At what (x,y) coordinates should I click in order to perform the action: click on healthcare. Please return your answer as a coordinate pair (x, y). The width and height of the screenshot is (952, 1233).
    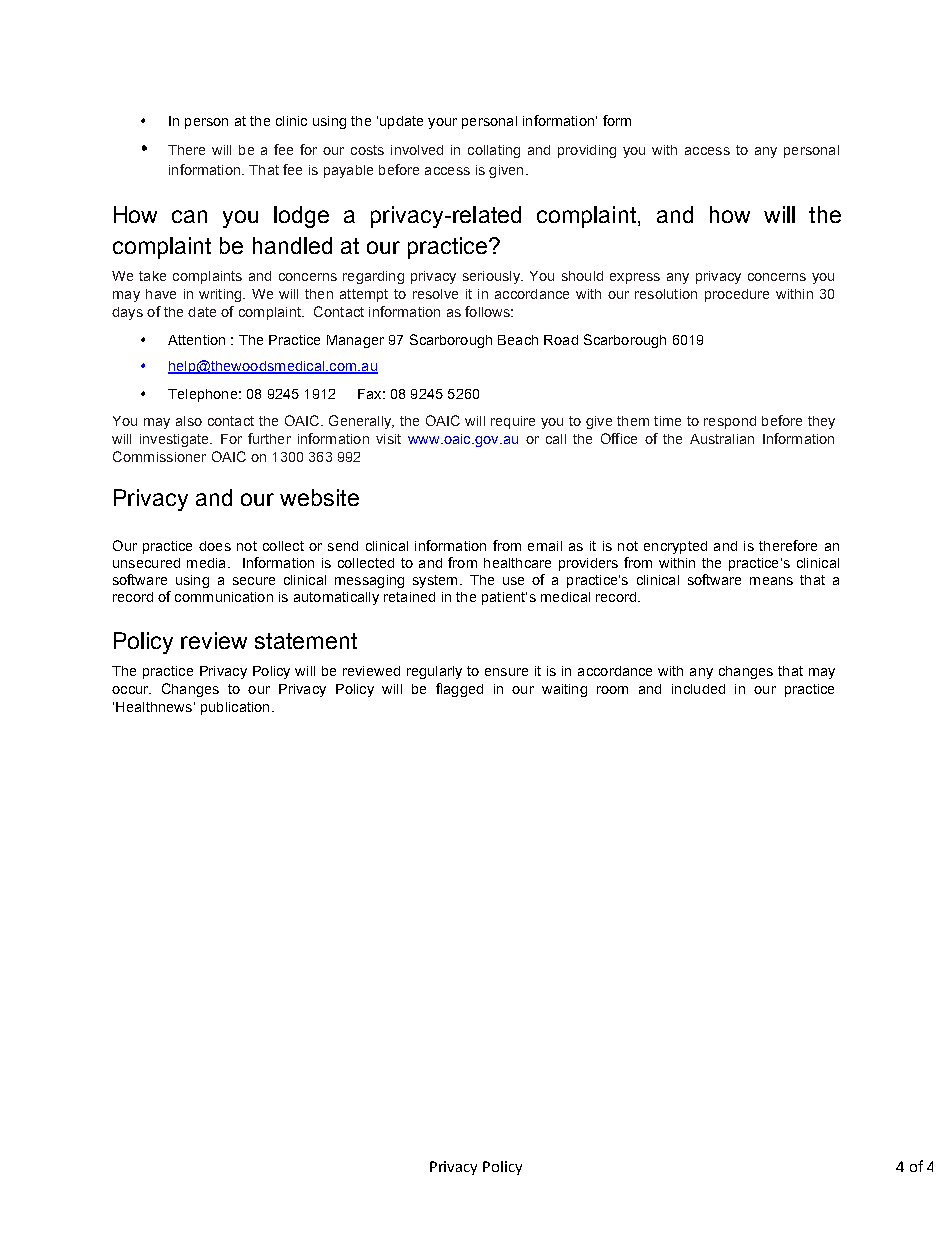
    Looking at the image, I should click on (517, 563).
